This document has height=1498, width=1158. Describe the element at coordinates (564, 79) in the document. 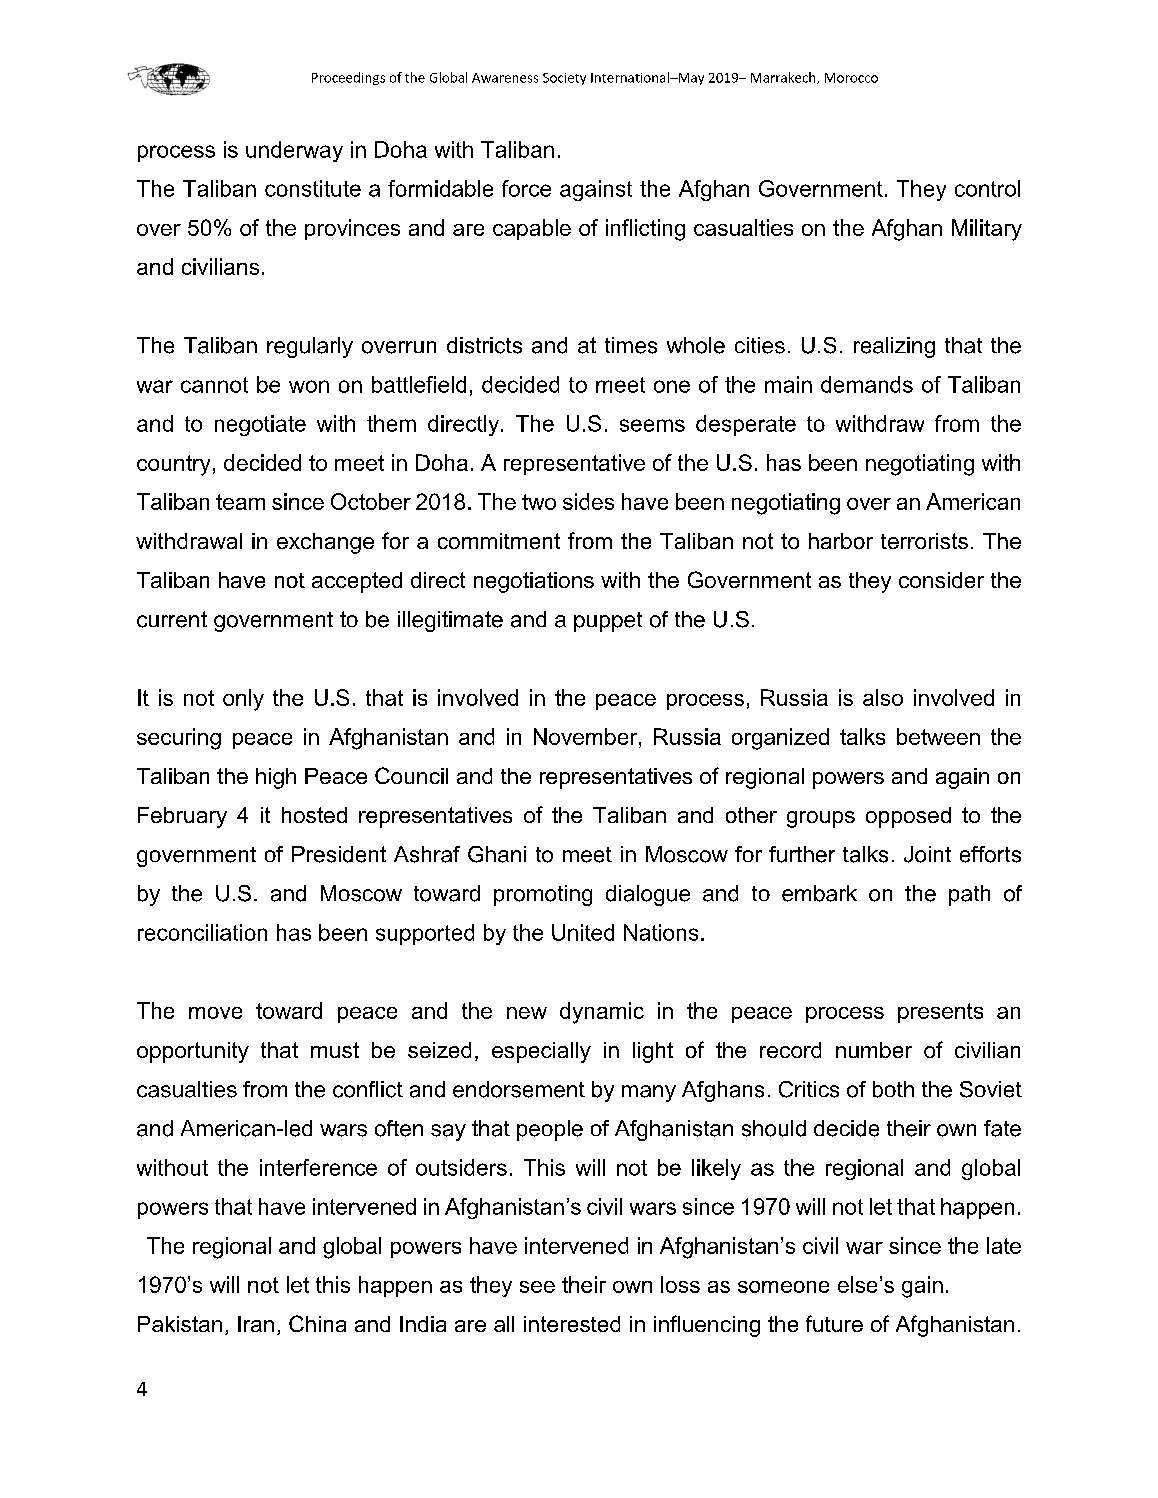

I see `Society` at that location.
